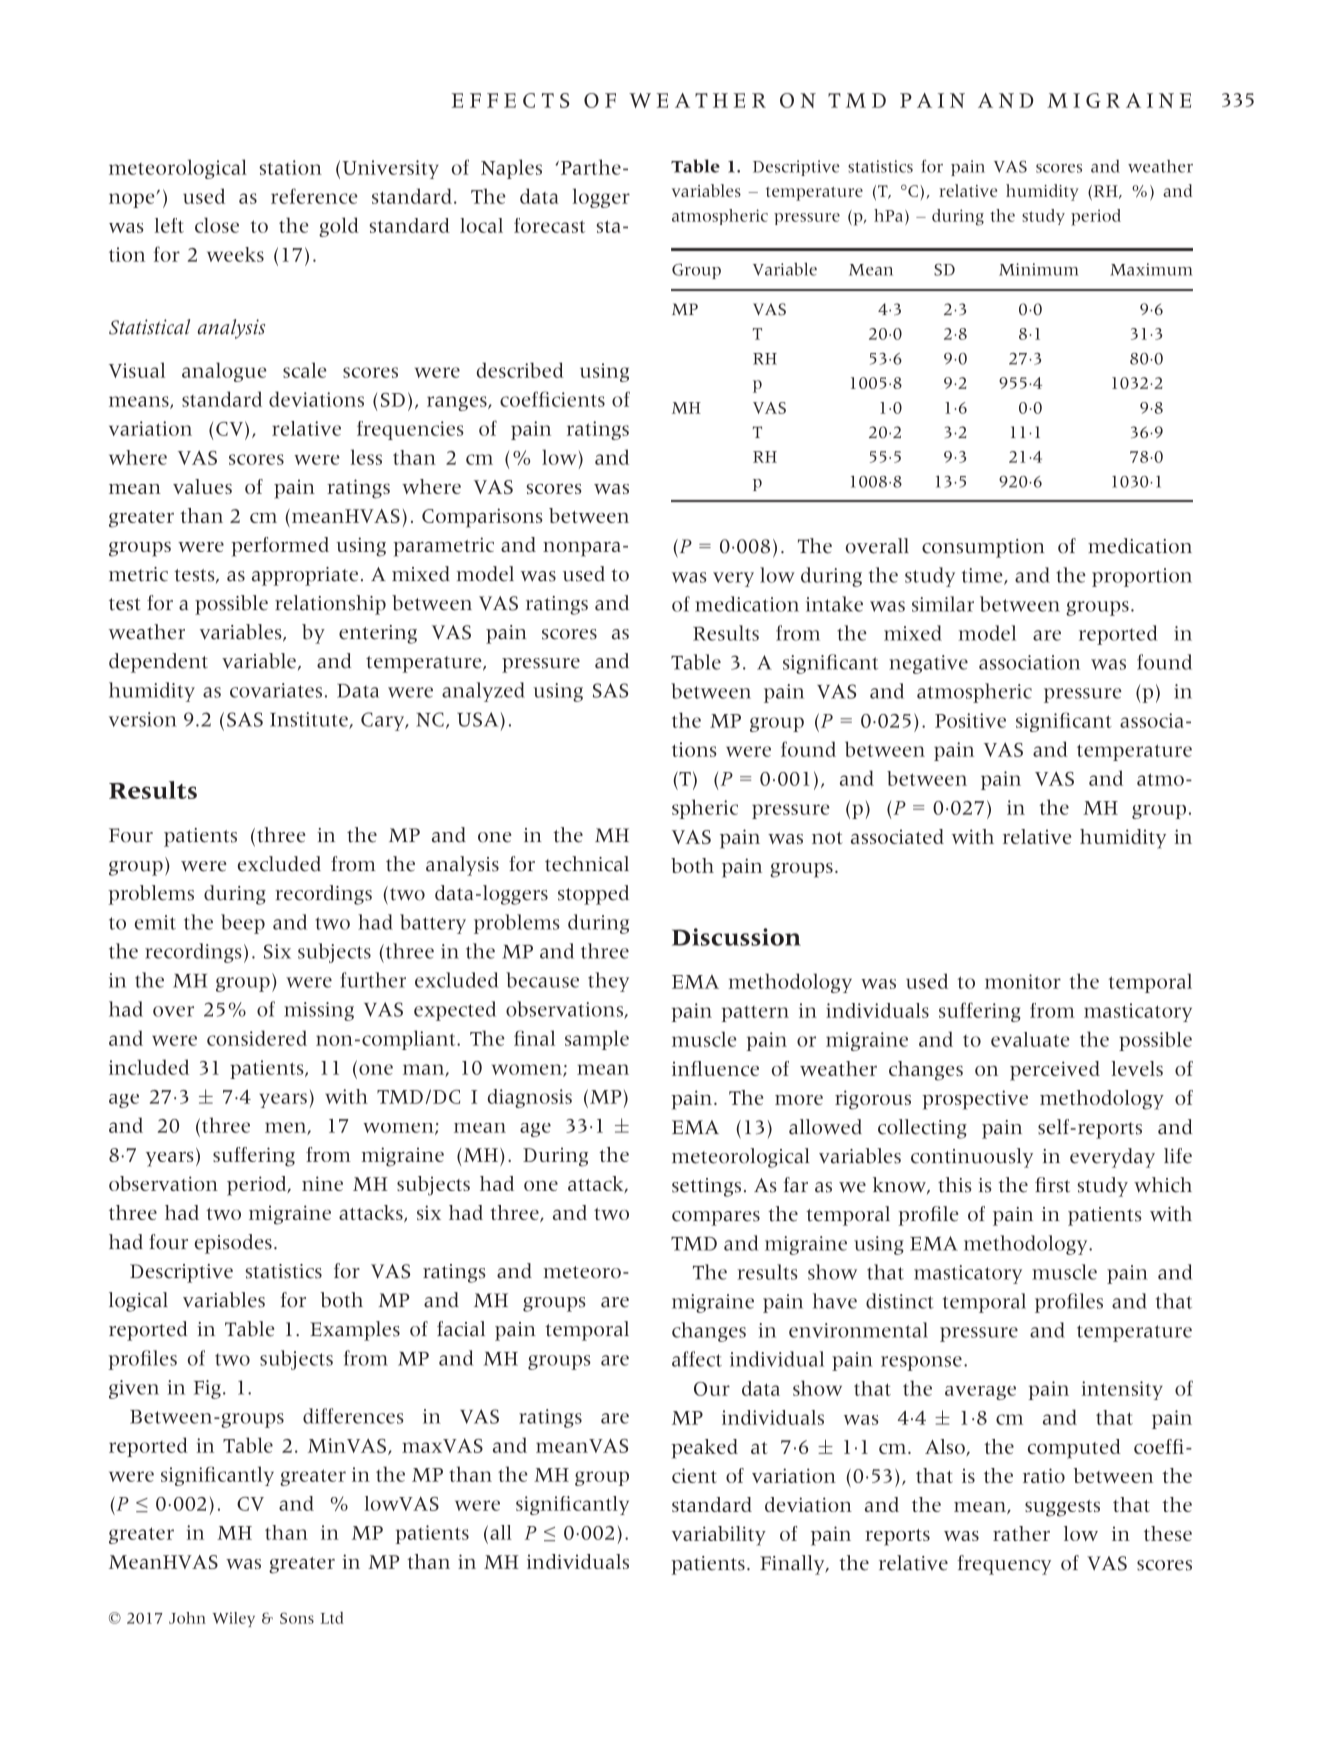 This screenshot has width=1336, height=1756. Describe the element at coordinates (234, 1619) in the screenshot. I see `Wiley` at that location.
